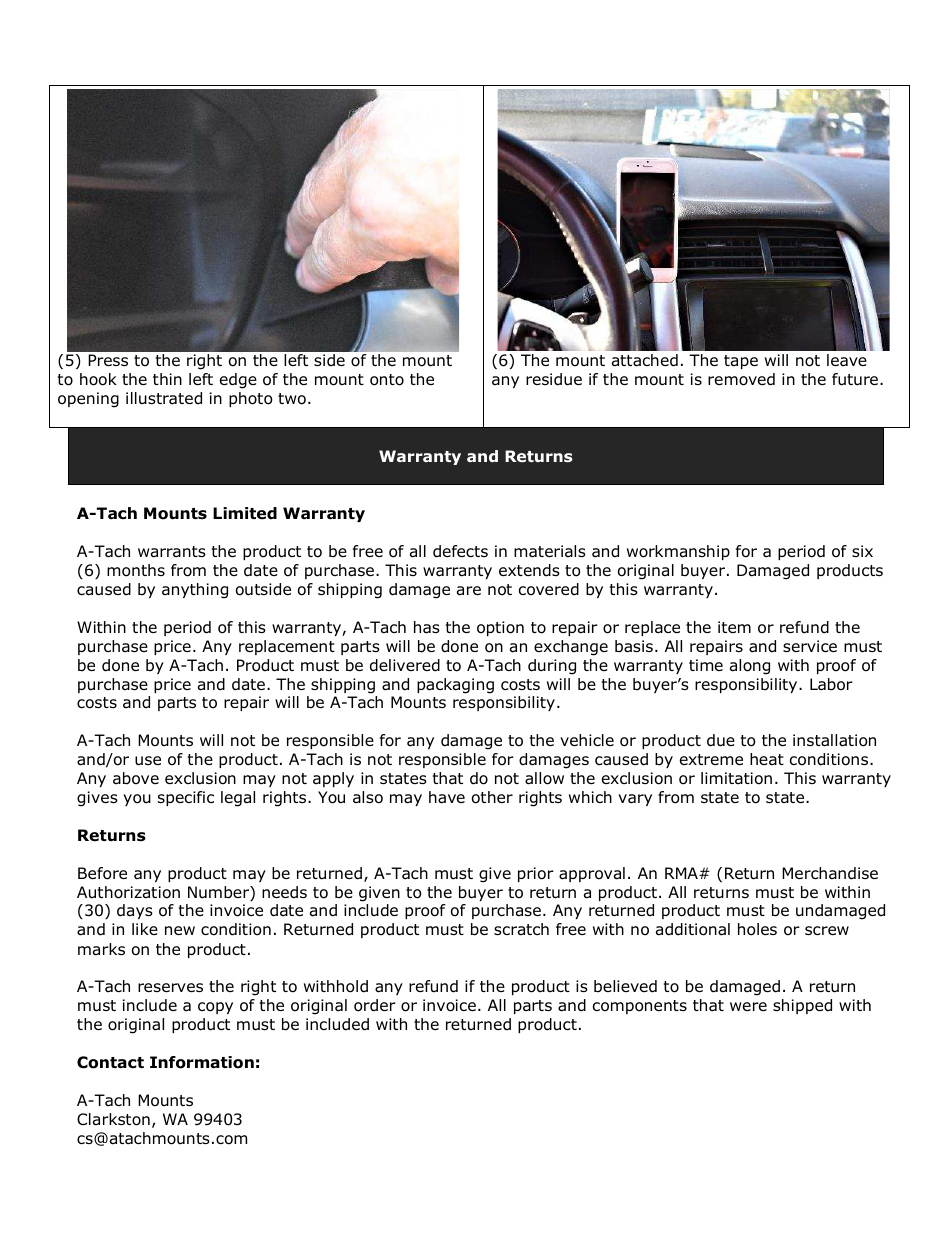 The width and height of the screenshot is (952, 1233). What do you see at coordinates (375, 1005) in the screenshot?
I see `order` at bounding box center [375, 1005].
